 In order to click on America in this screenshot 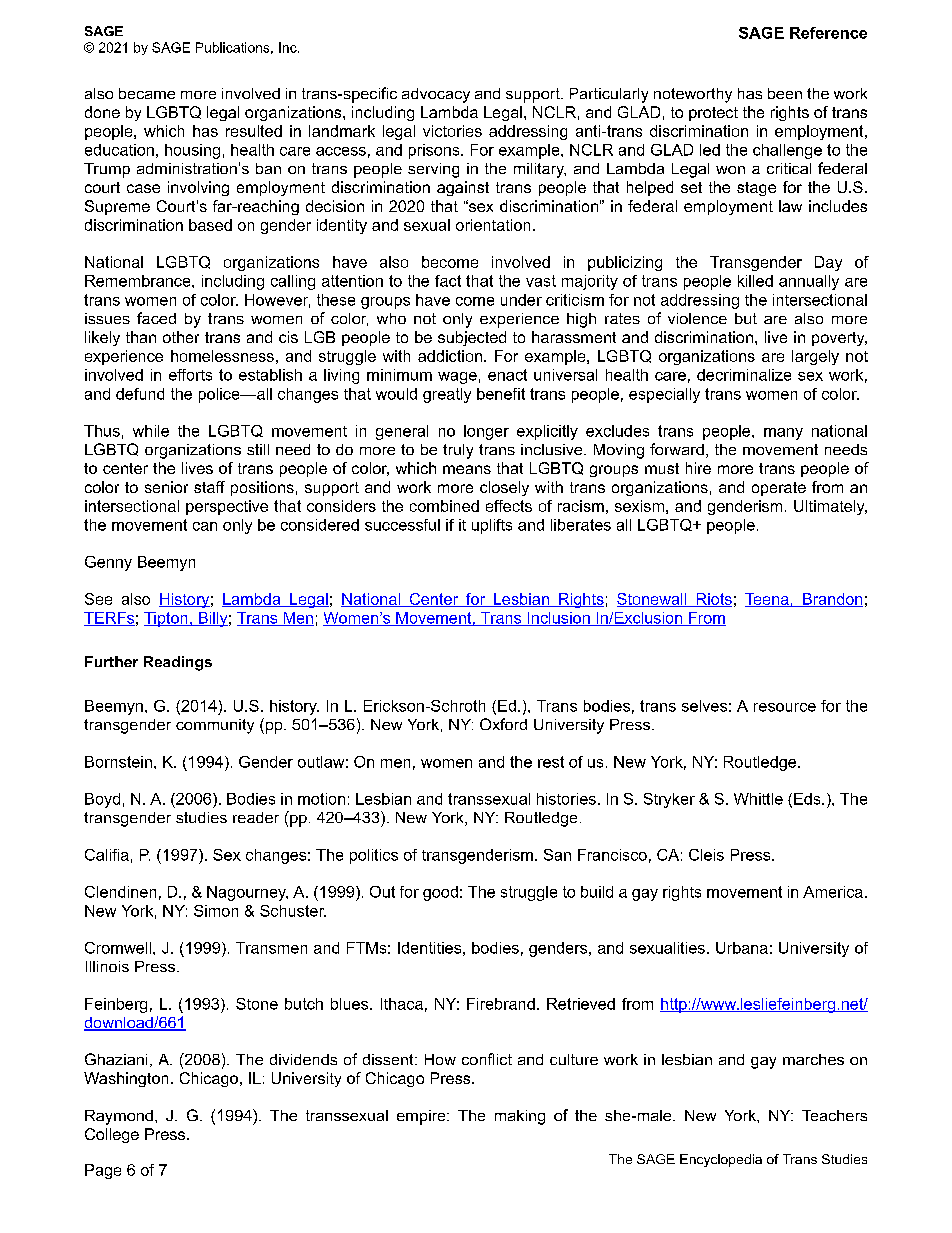, I will do `click(833, 892)`.
